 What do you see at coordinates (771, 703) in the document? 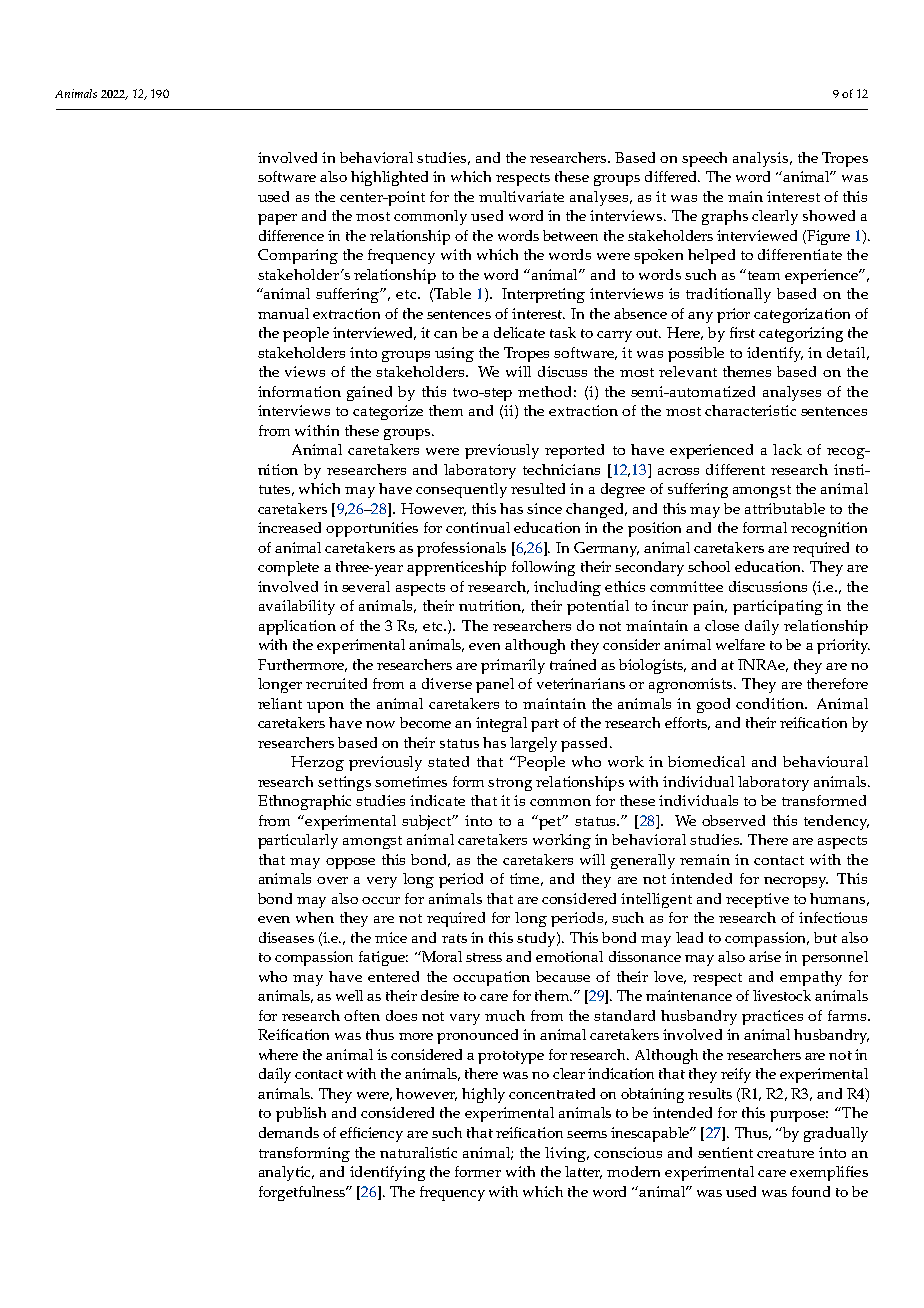
I see `condition` at bounding box center [771, 703].
